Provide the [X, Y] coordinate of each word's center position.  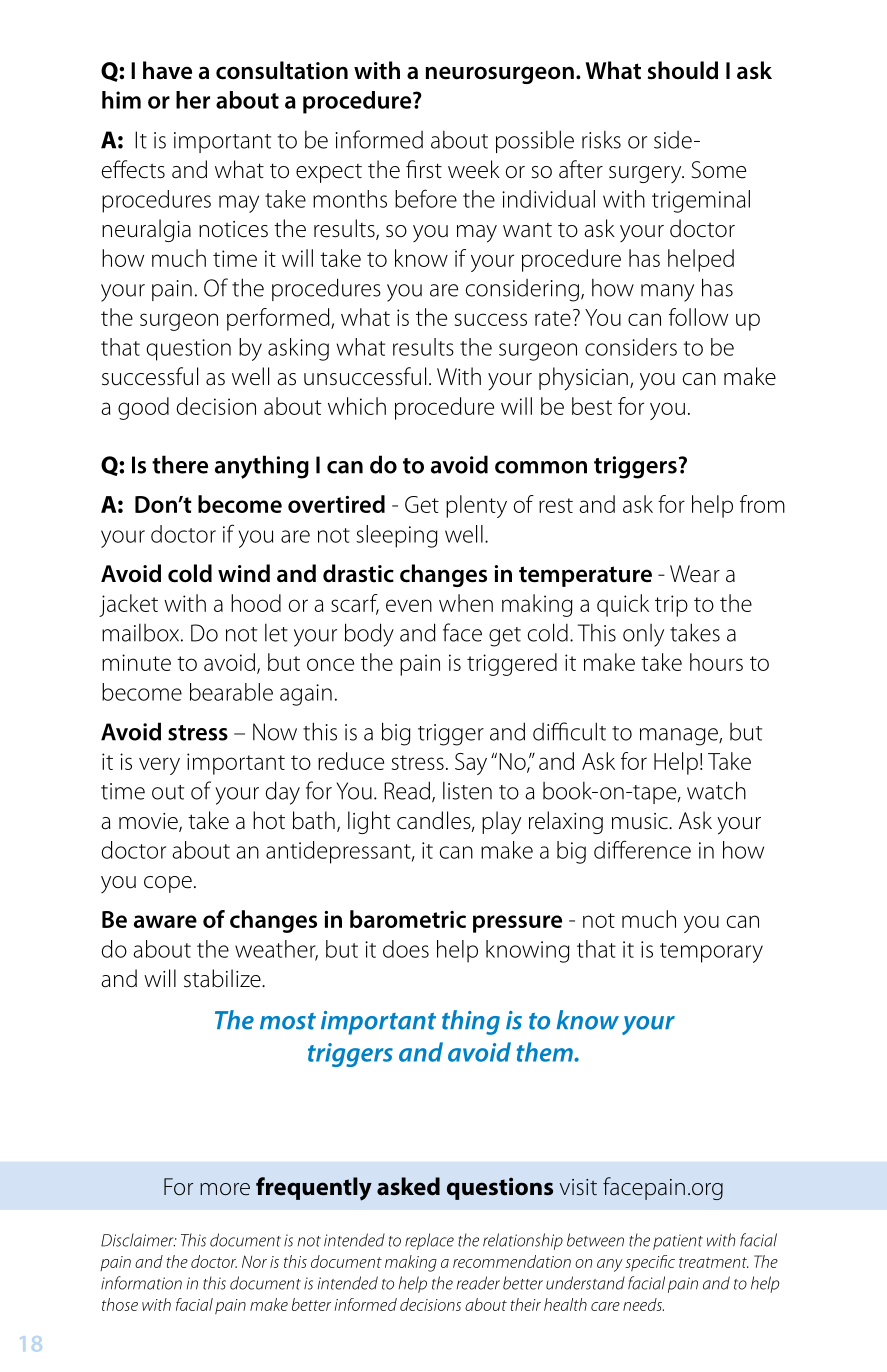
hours [716, 662]
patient [678, 1242]
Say [471, 764]
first [424, 169]
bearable [231, 692]
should [683, 70]
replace [429, 1241]
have [167, 70]
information [141, 1283]
